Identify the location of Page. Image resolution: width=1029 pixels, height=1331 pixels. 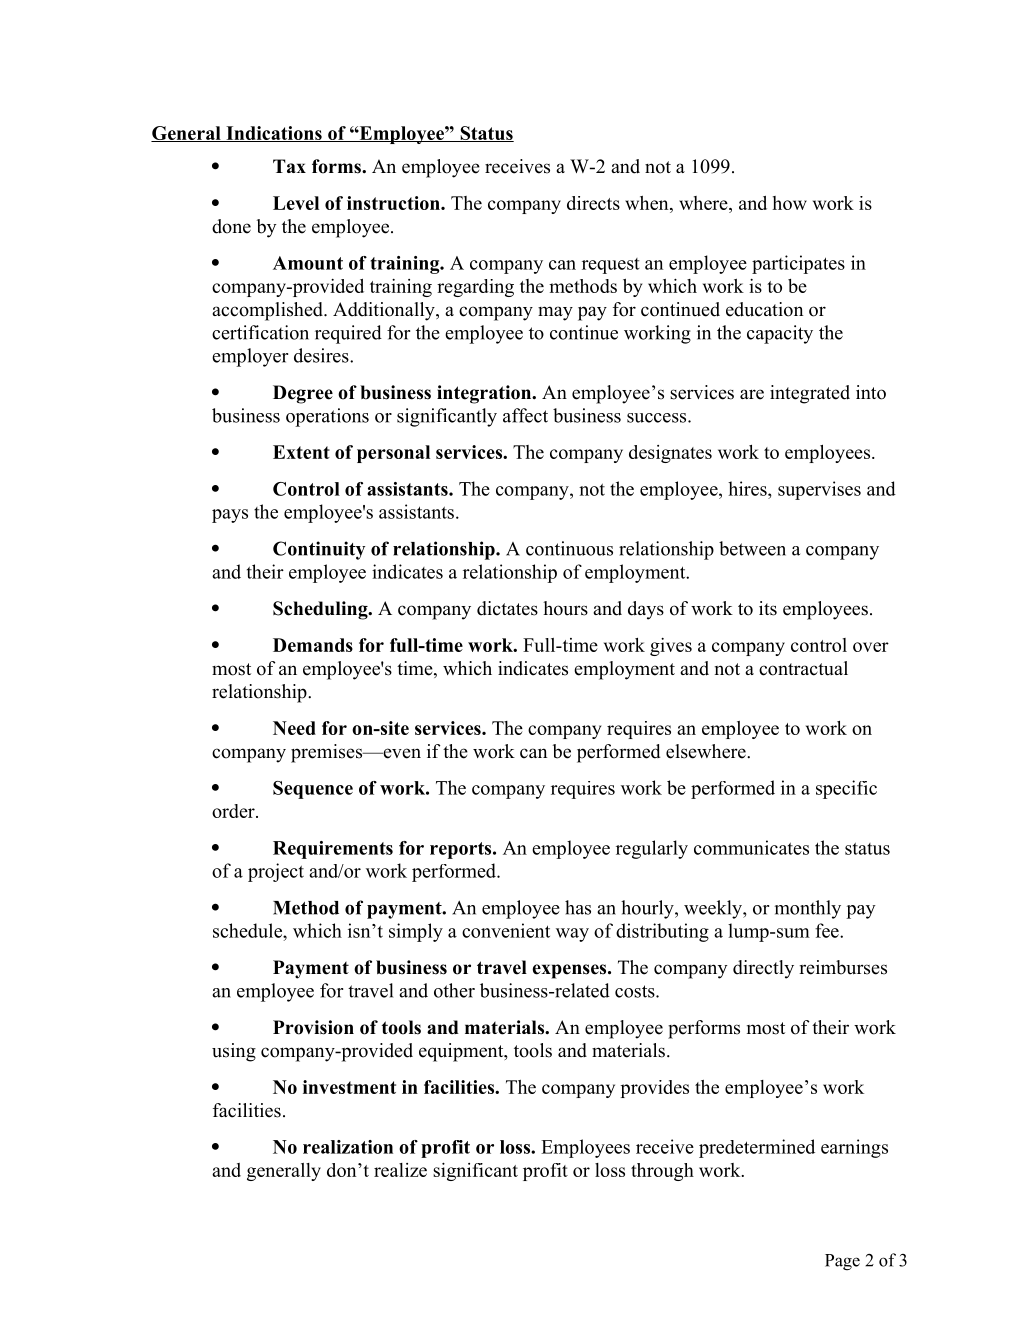
(842, 1262).
